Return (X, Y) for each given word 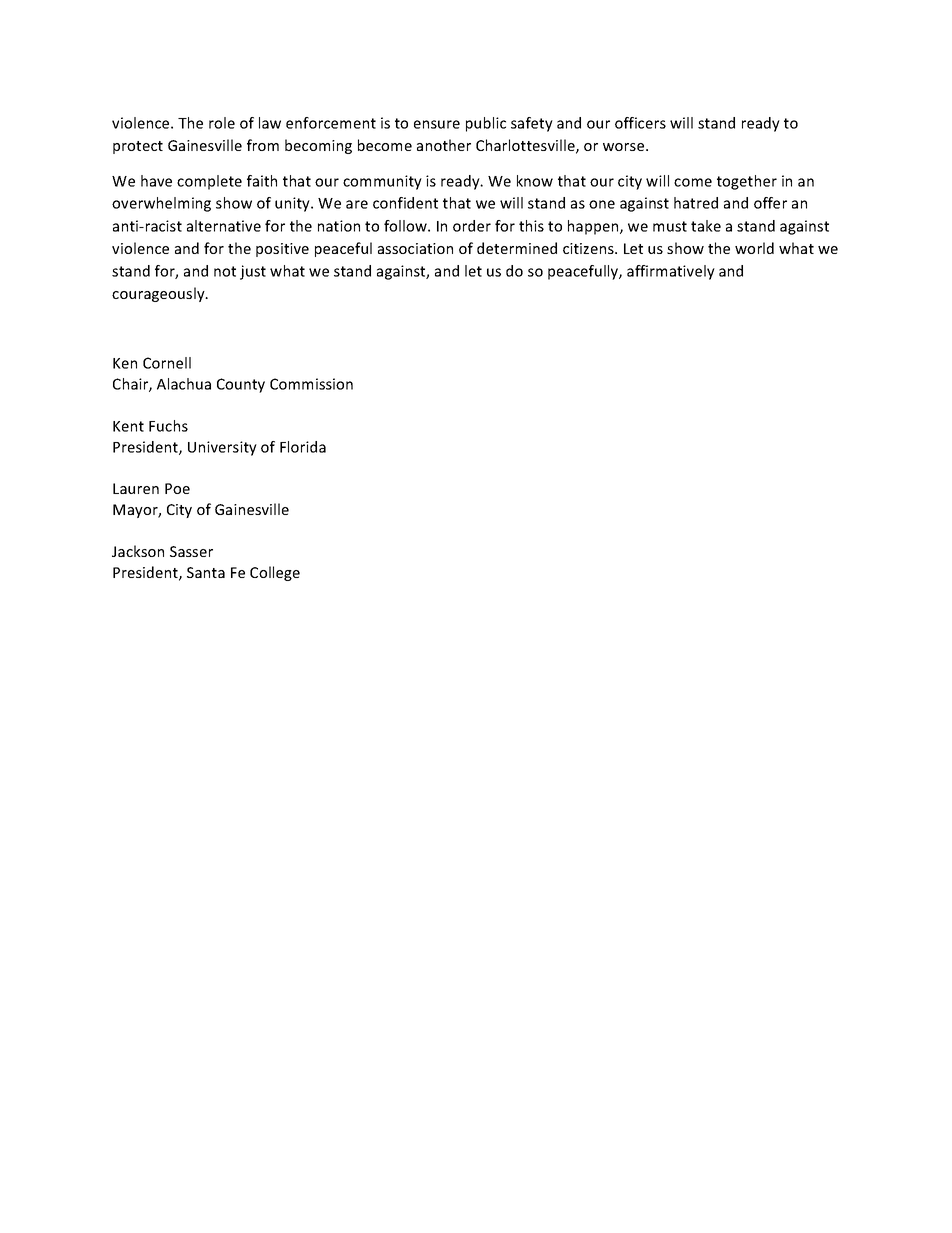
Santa (206, 572)
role (222, 123)
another (444, 145)
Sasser (191, 551)
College (275, 573)
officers (640, 123)
